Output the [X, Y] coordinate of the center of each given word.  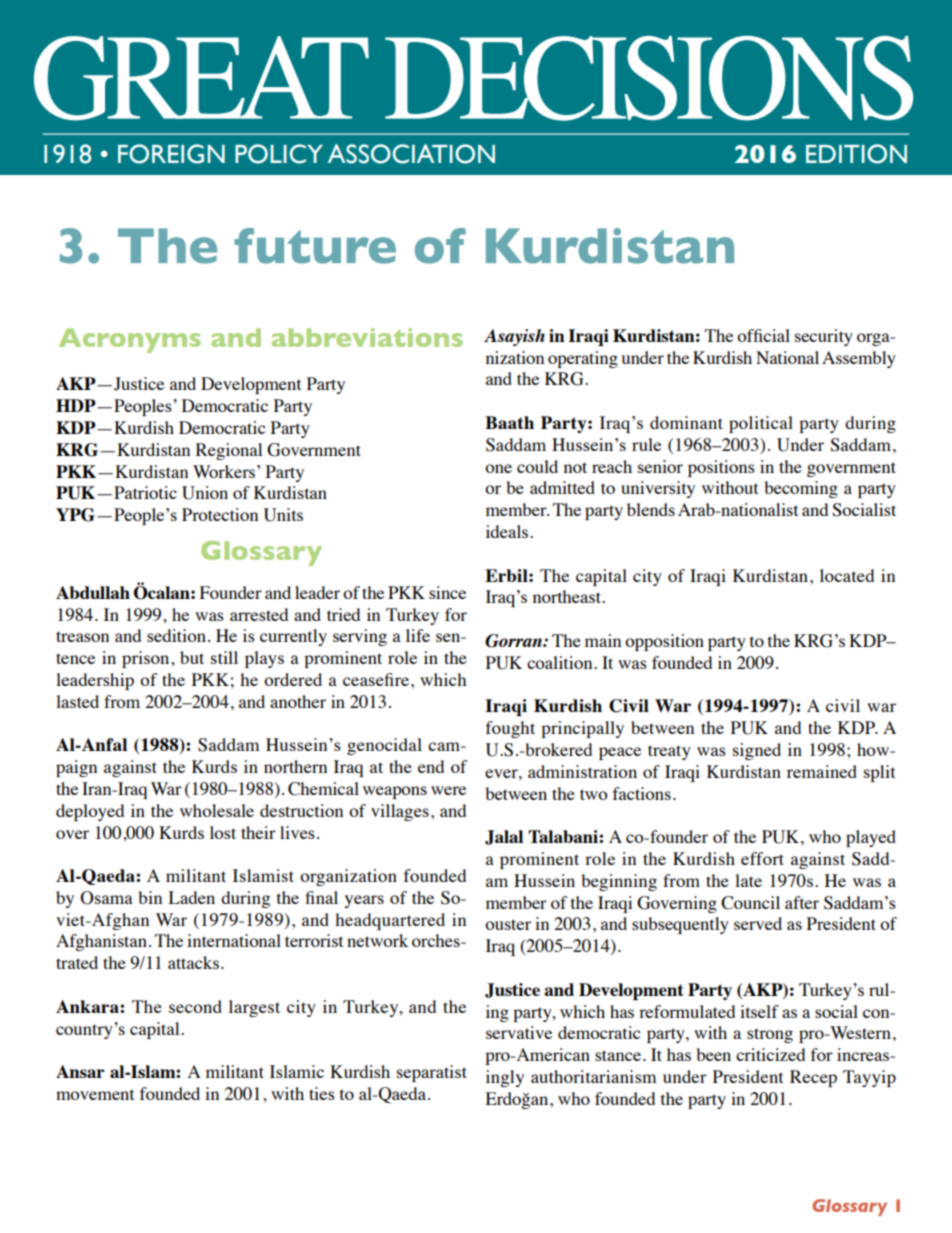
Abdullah [93, 592]
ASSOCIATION [411, 154]
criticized [770, 1054]
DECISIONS [649, 78]
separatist [432, 1073]
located [847, 575]
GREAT [201, 78]
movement [95, 1094]
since [447, 592]
